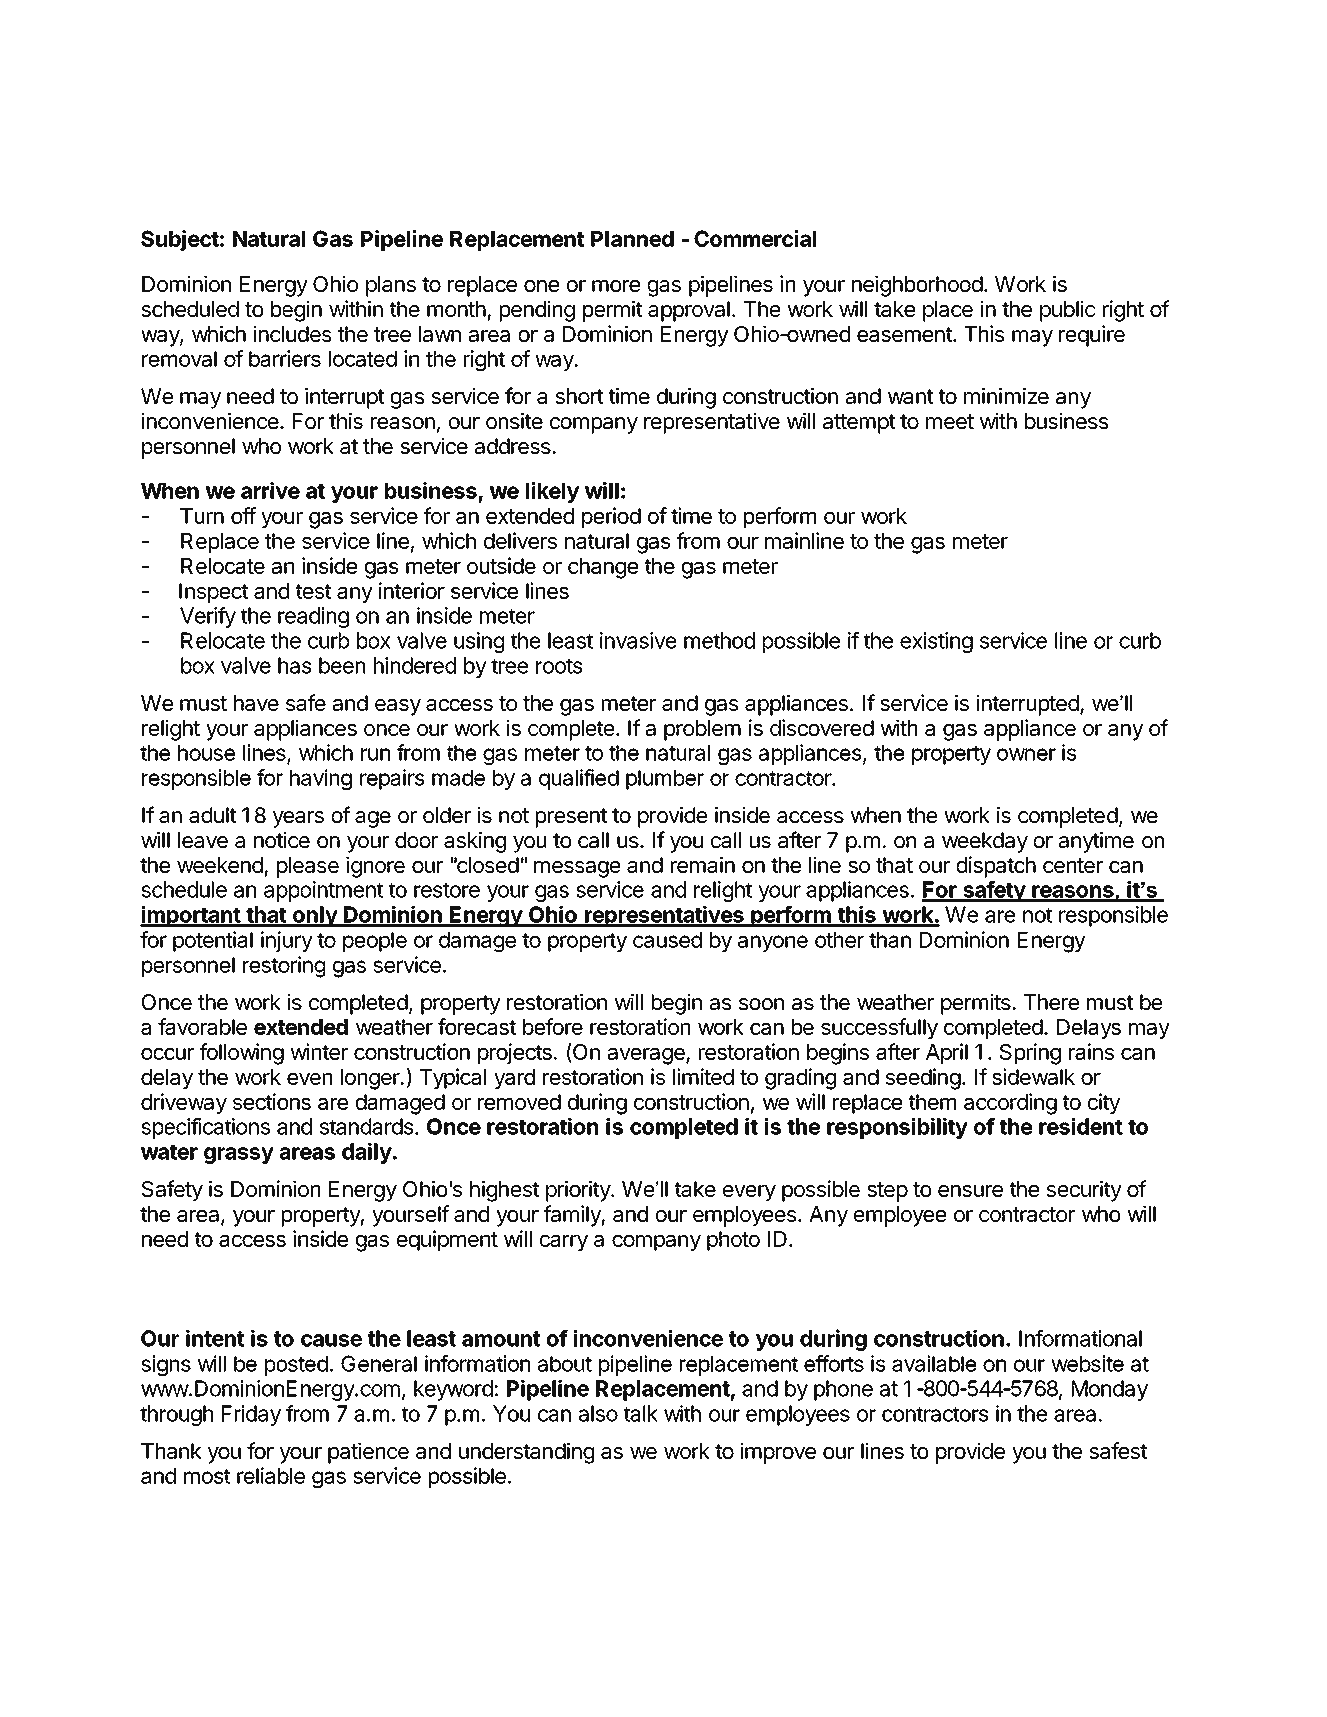 The height and width of the screenshot is (1717, 1327). What do you see at coordinates (292, 333) in the screenshot?
I see `includes` at bounding box center [292, 333].
